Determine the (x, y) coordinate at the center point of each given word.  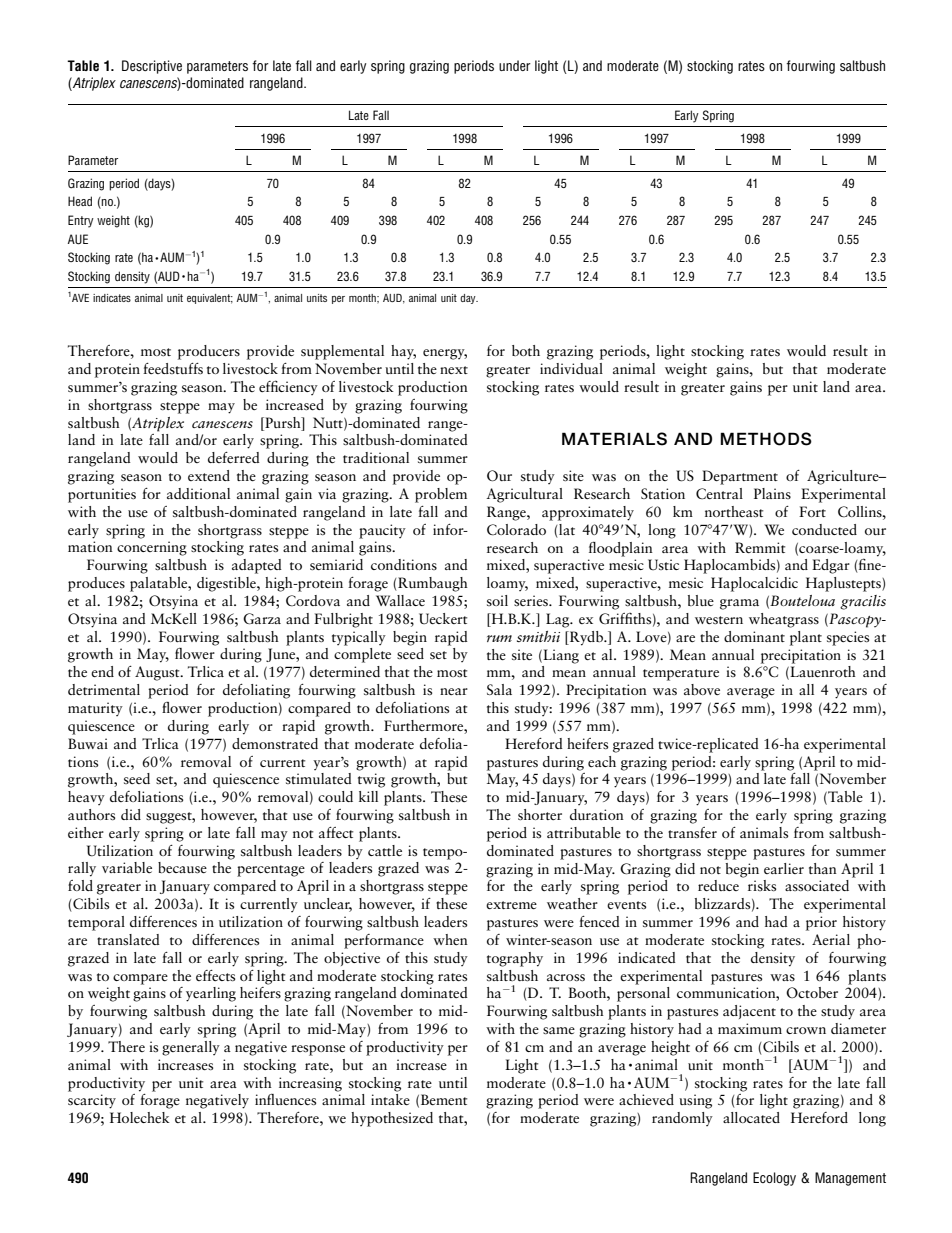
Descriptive (152, 67)
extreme (511, 905)
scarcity (92, 1101)
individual (571, 368)
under (515, 65)
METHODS (766, 439)
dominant (754, 636)
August (158, 673)
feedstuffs (173, 368)
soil (497, 600)
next (454, 370)
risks (762, 885)
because (182, 867)
